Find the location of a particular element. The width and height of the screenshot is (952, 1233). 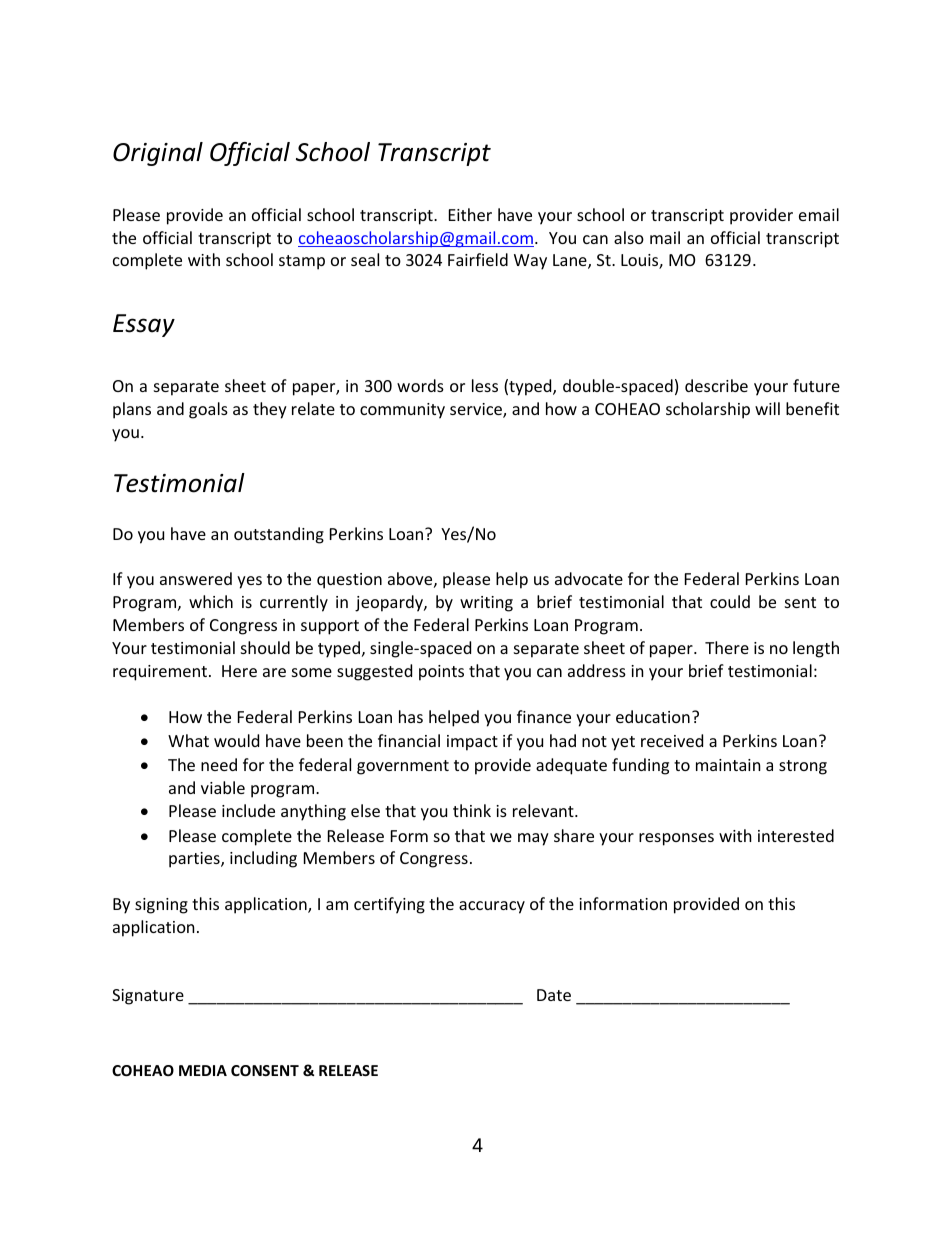

Either is located at coordinates (470, 214).
